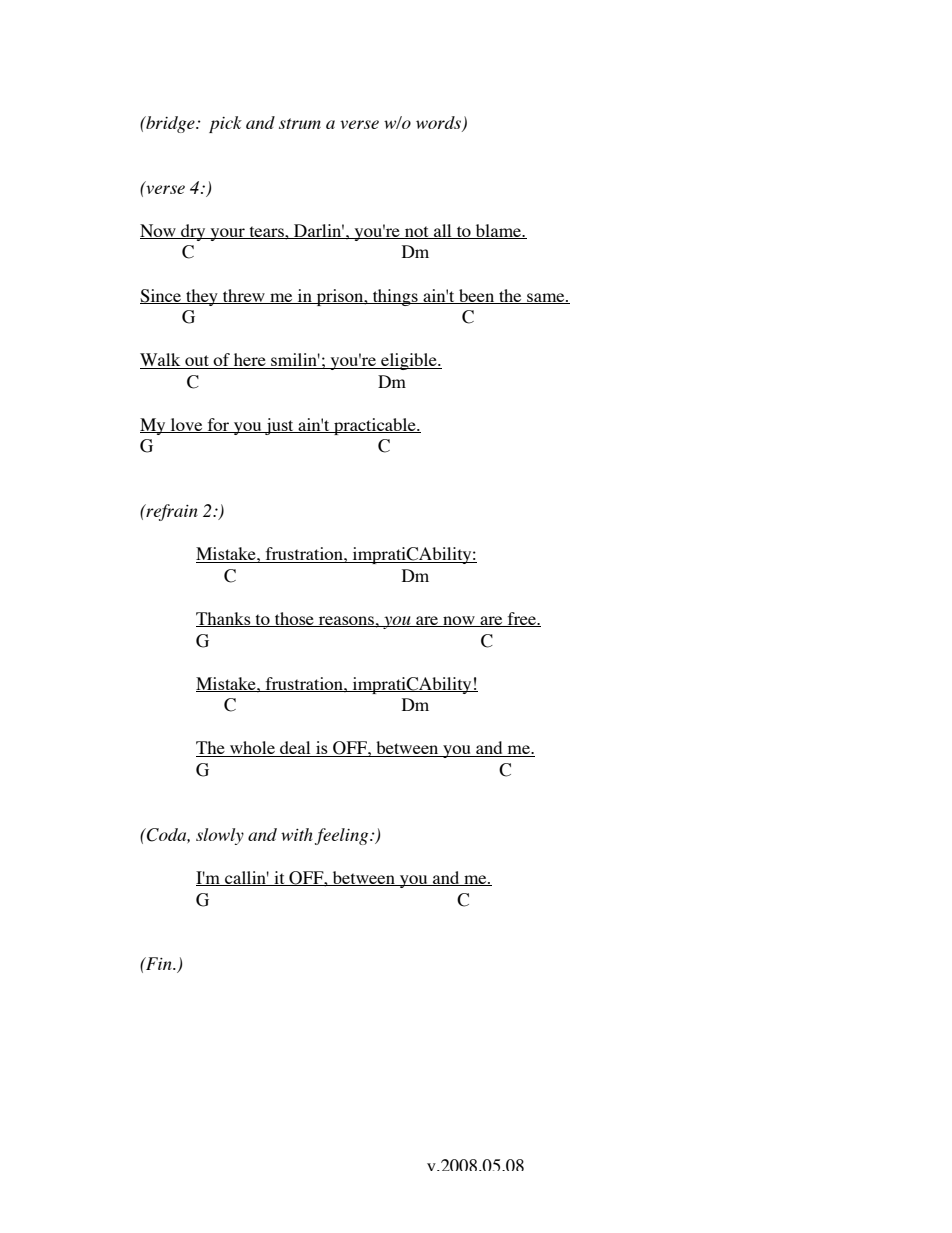 The width and height of the image is (952, 1233). What do you see at coordinates (409, 361) in the image?
I see `eligible` at bounding box center [409, 361].
